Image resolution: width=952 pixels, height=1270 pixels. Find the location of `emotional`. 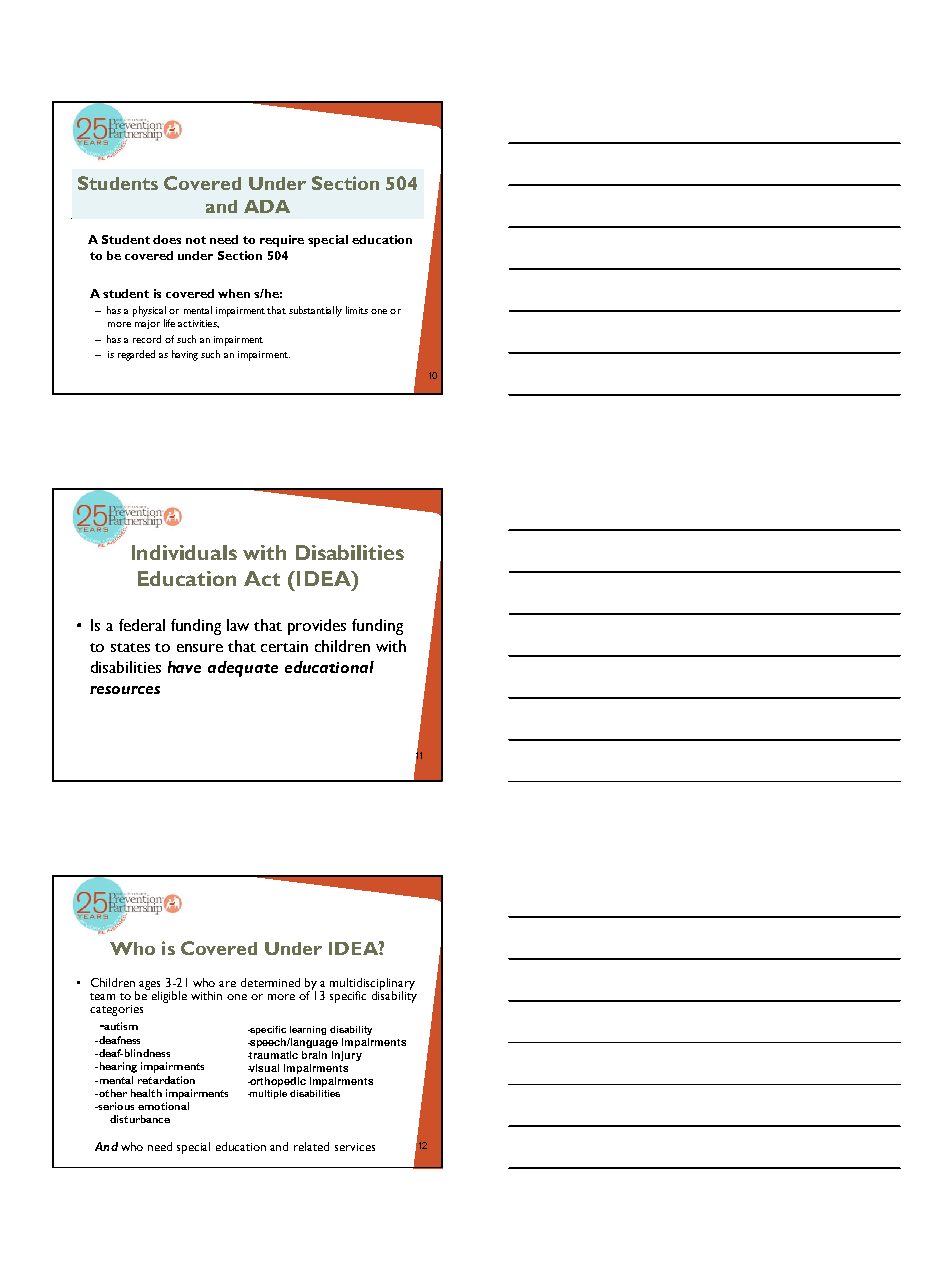

emotional is located at coordinates (163, 1106).
